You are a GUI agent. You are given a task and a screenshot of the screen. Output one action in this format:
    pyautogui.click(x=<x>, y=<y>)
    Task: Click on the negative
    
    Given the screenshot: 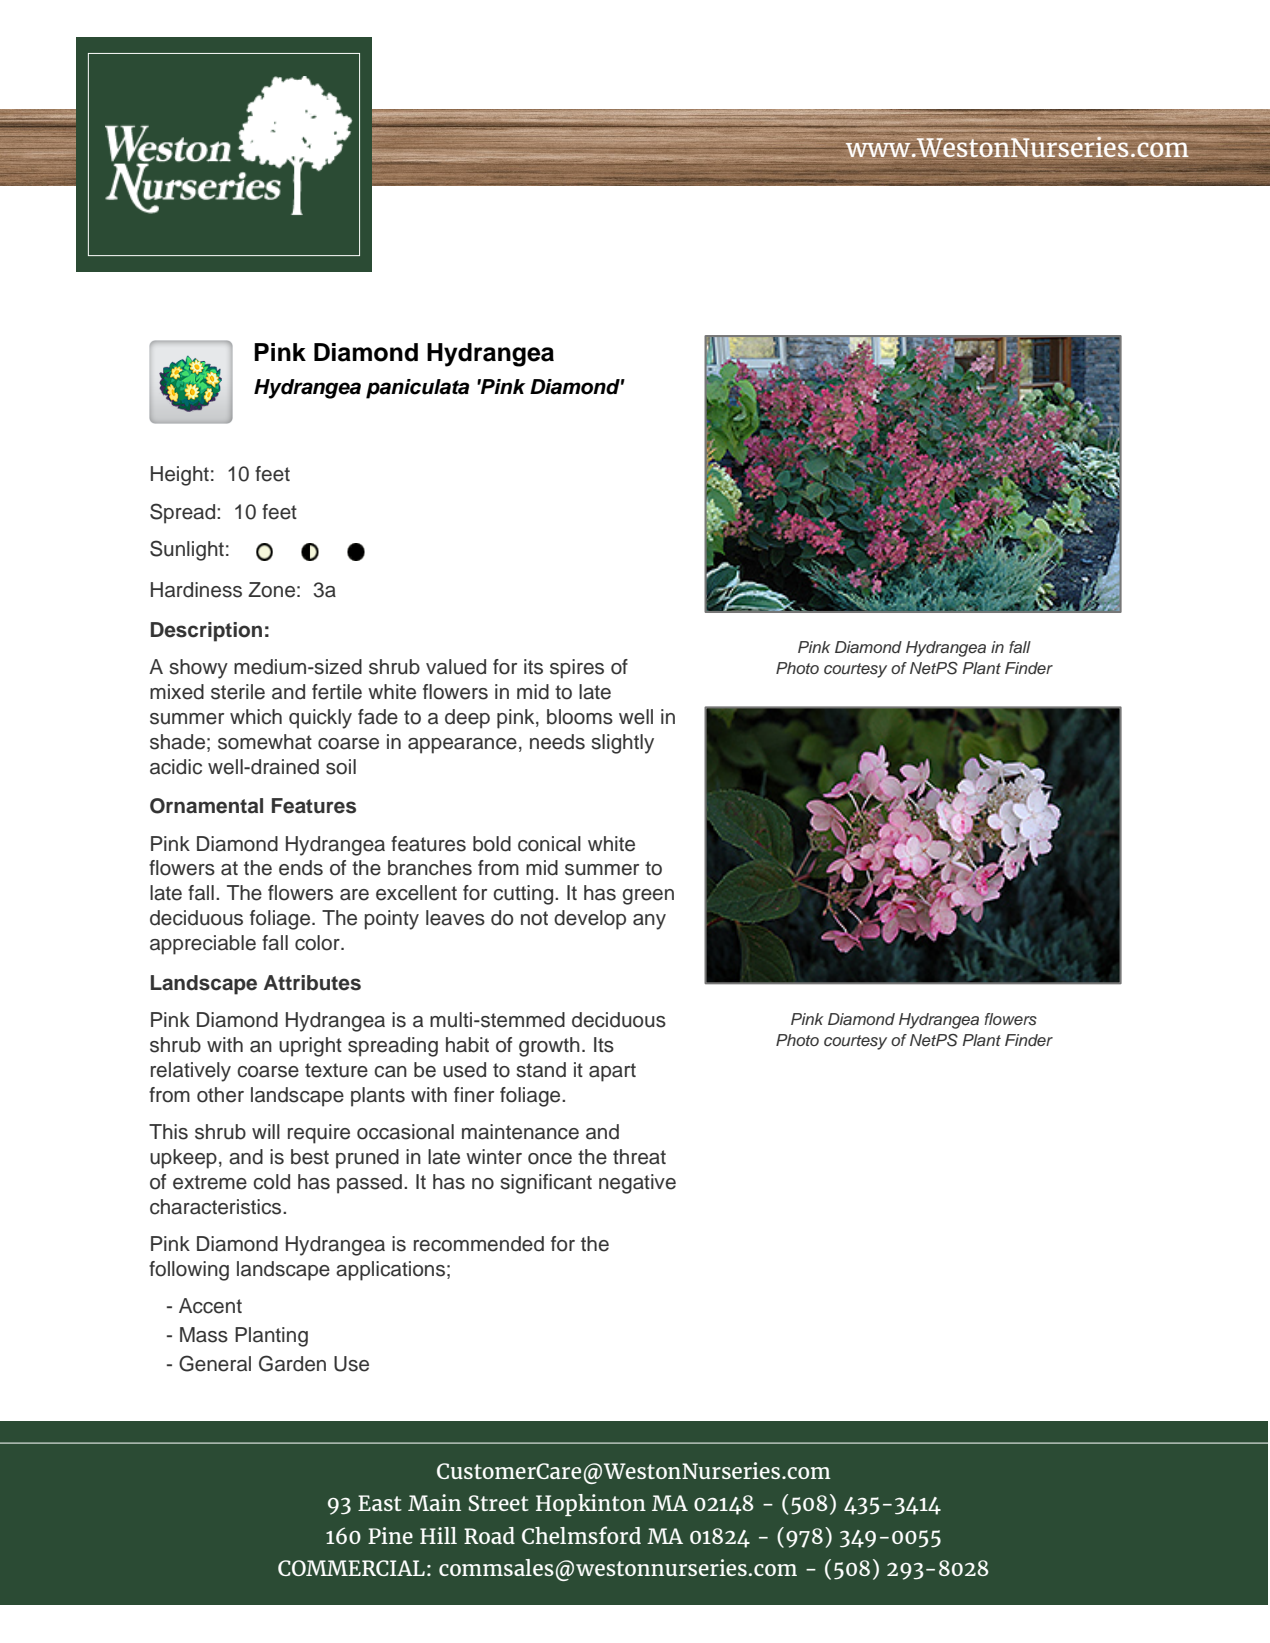 What is the action you would take?
    pyautogui.click(x=637, y=1184)
